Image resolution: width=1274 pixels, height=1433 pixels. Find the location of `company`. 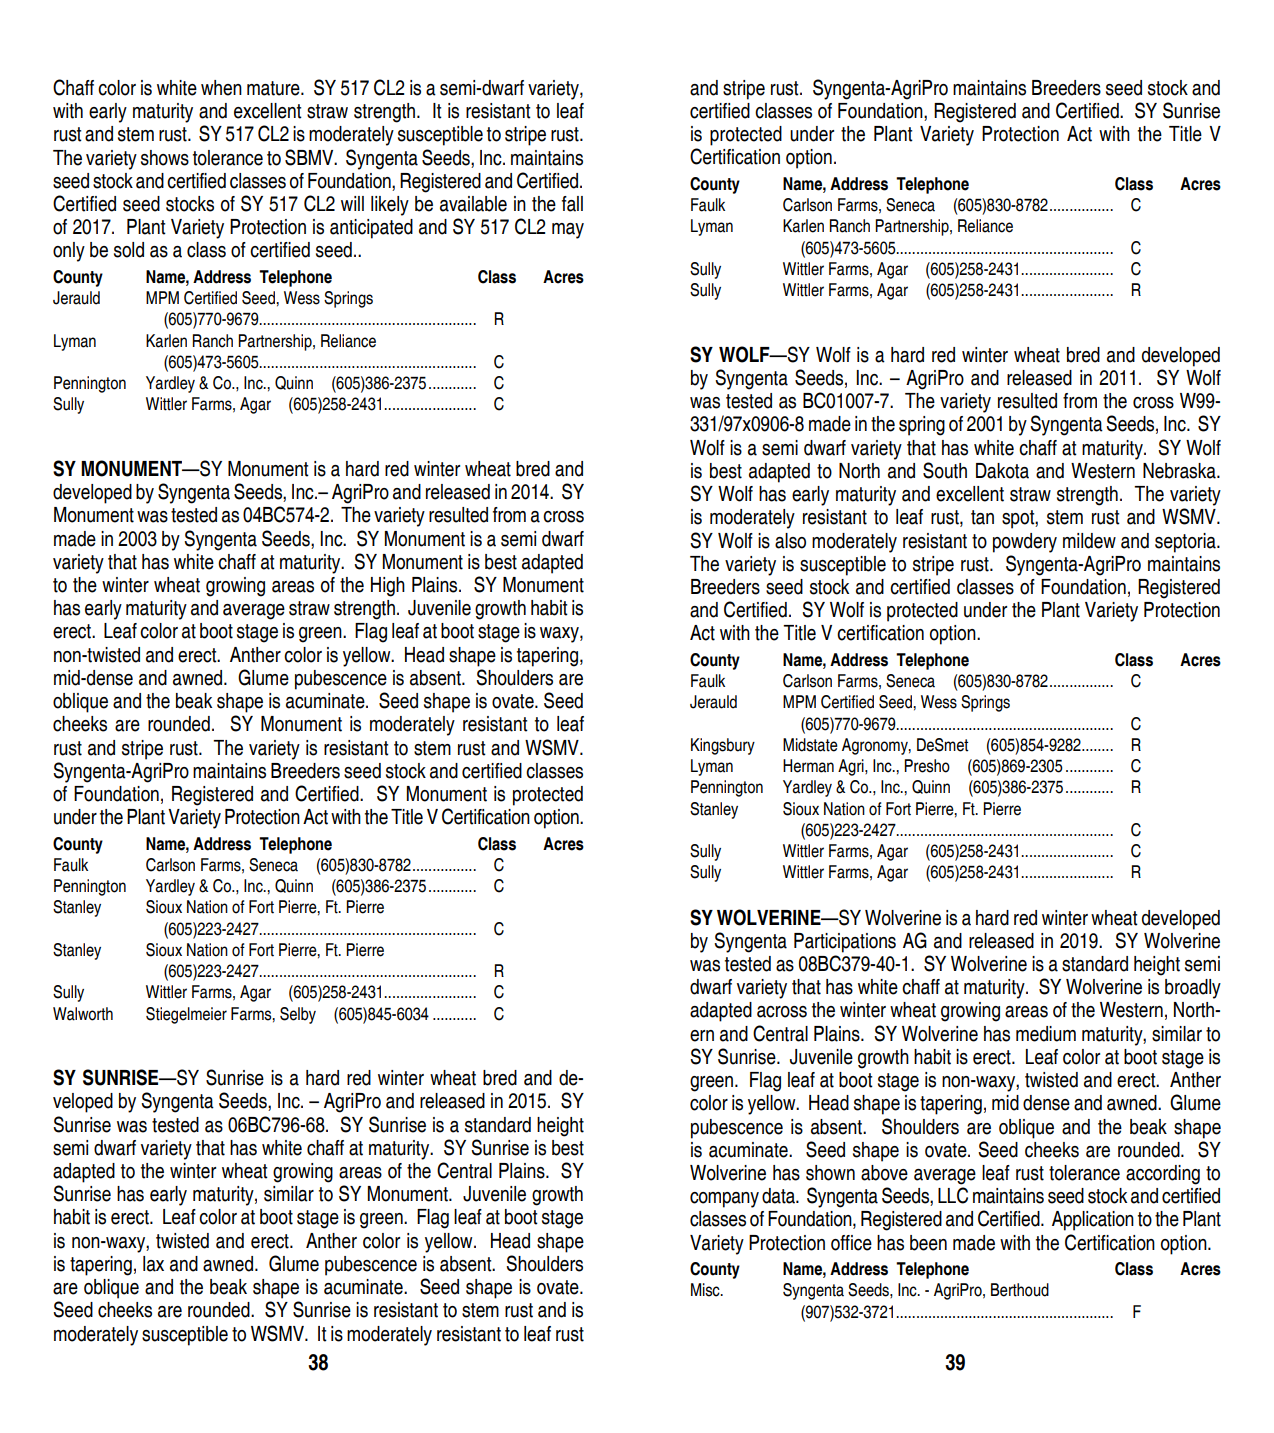

company is located at coordinates (724, 1200).
